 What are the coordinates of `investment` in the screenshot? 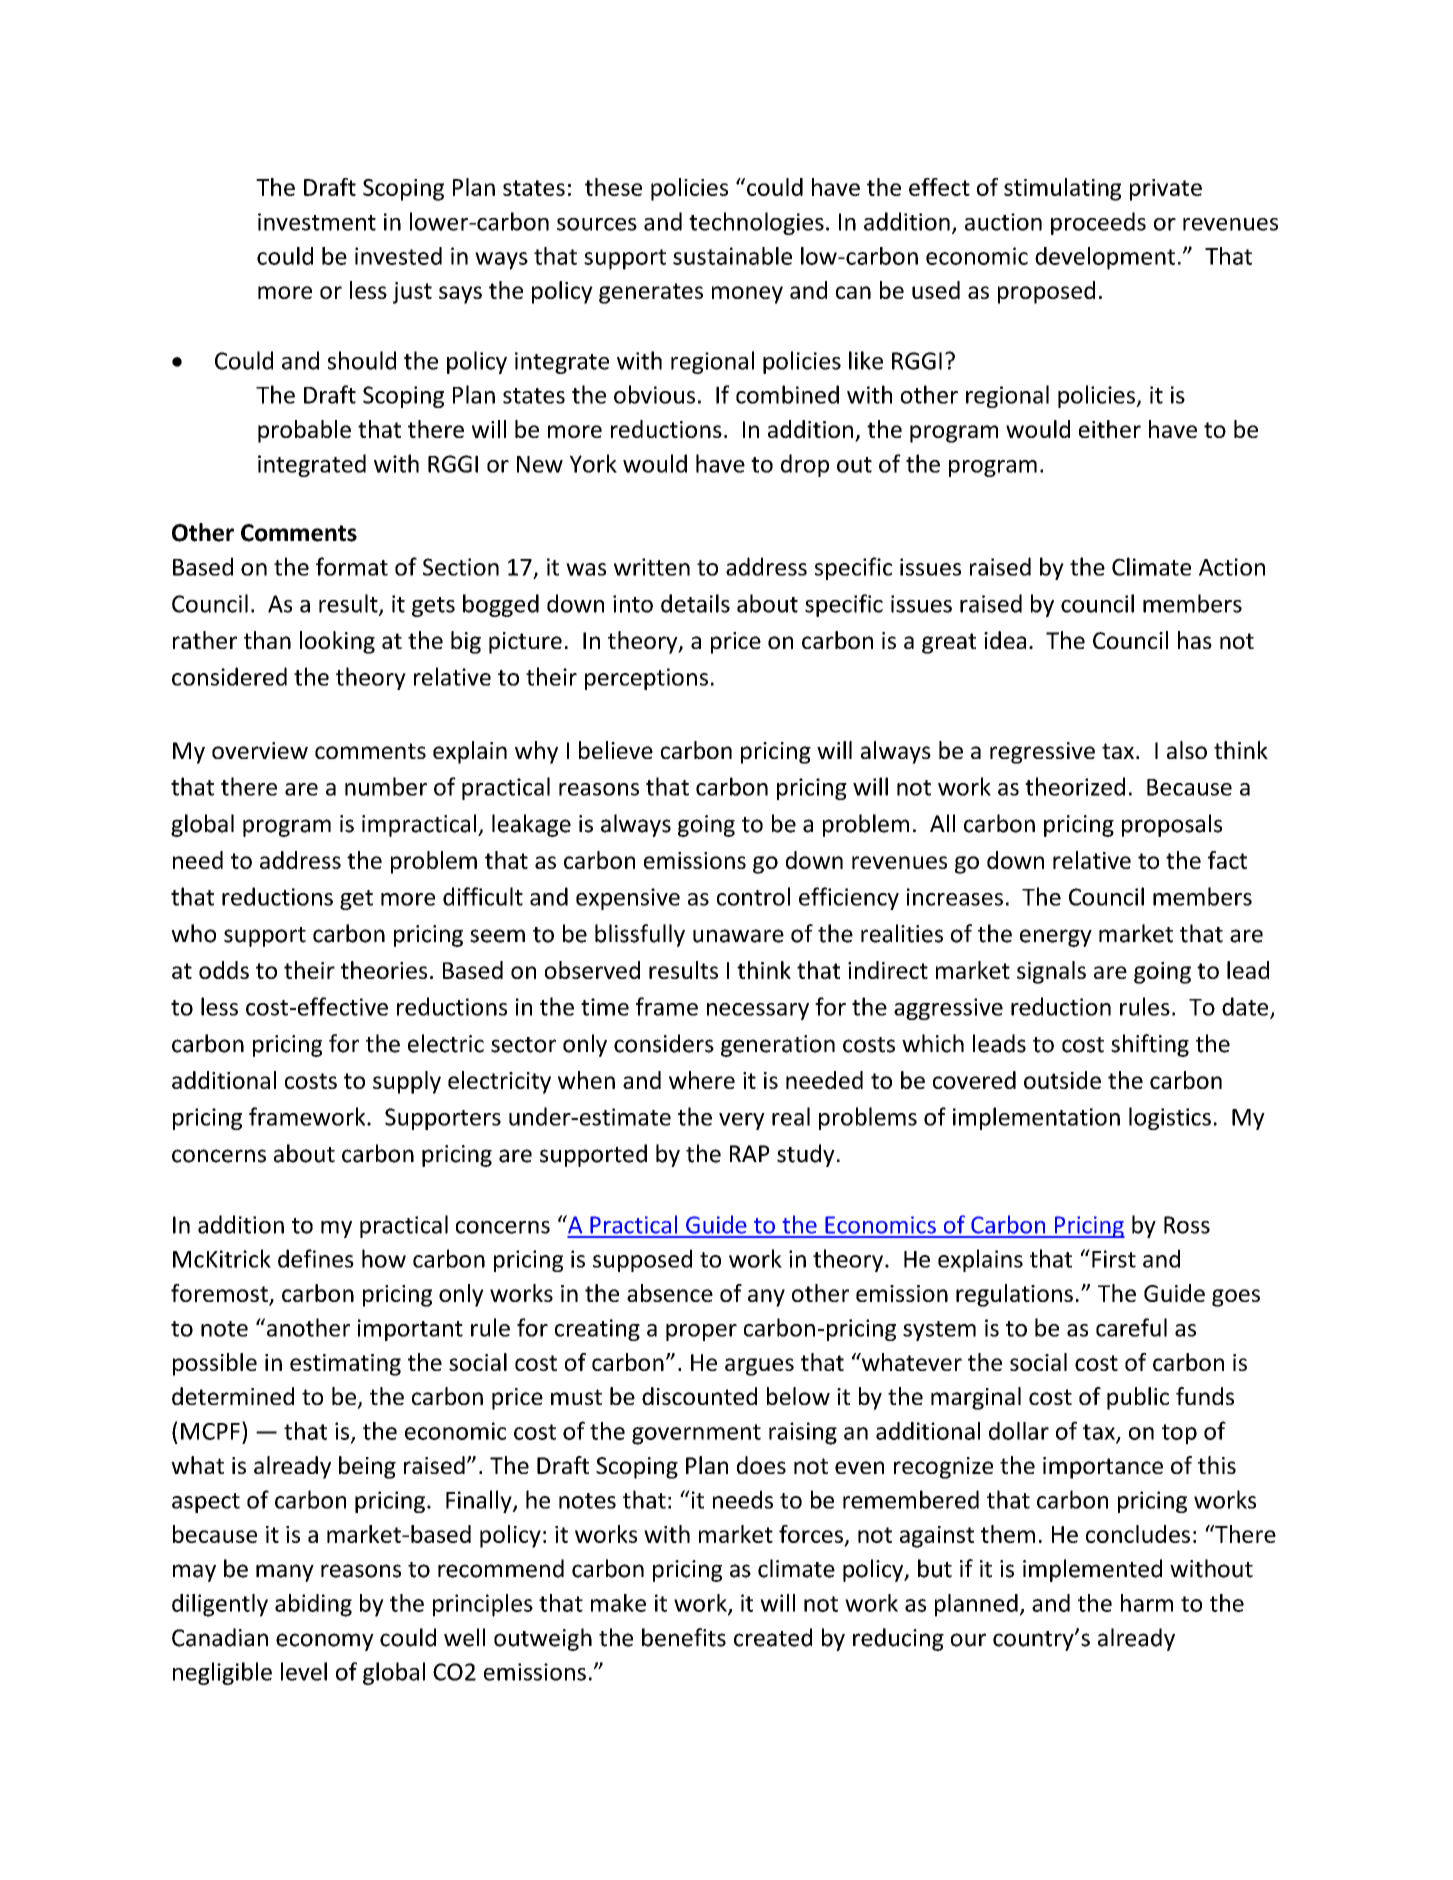 It's located at (317, 222).
